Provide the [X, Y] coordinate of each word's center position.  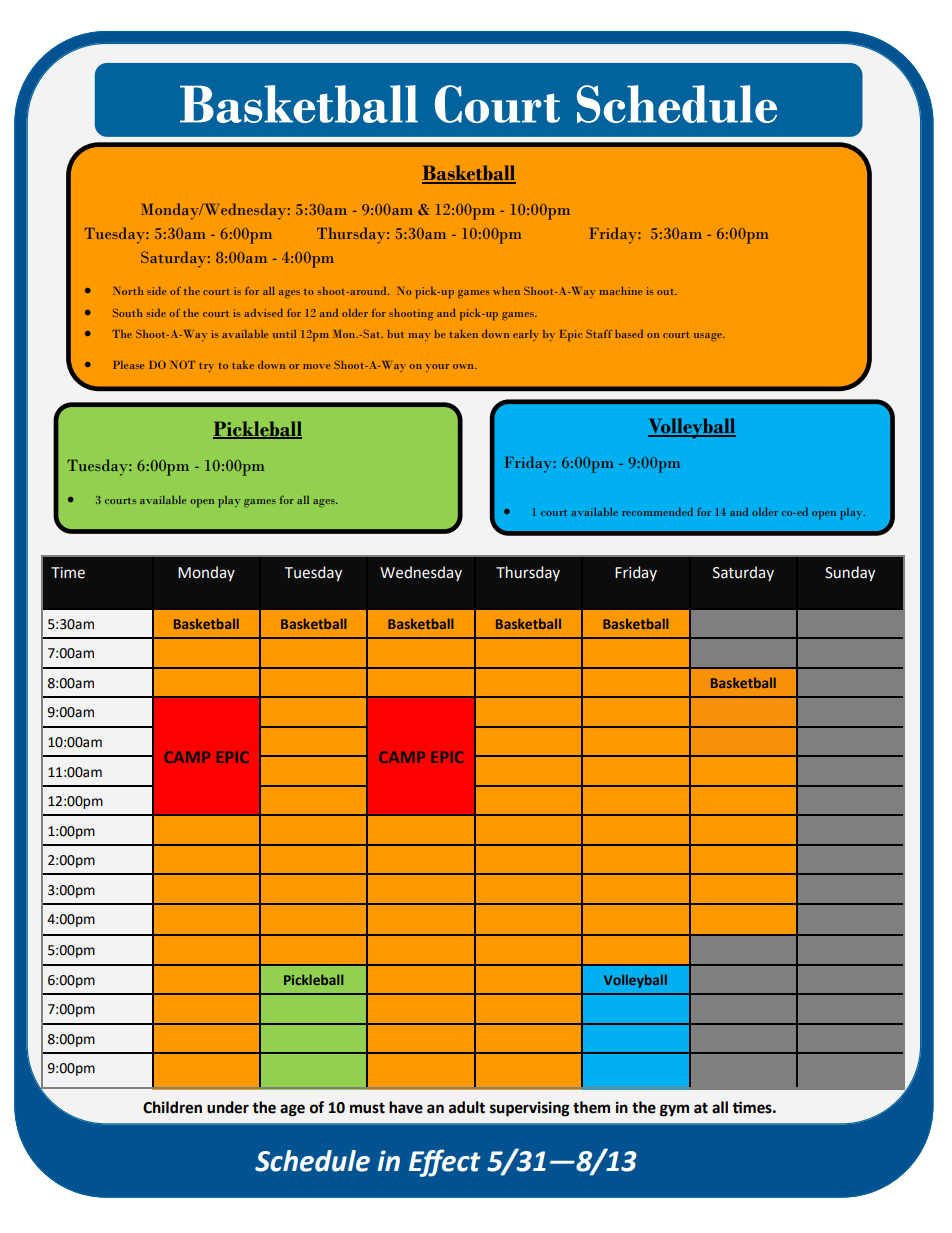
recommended [657, 512]
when [506, 291]
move [317, 366]
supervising [530, 1109]
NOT [182, 364]
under [228, 1107]
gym [674, 1110]
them [591, 1107]
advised [263, 313]
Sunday [850, 573]
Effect [445, 1163]
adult [467, 1107]
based [629, 334]
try [206, 367]
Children [172, 1107]
